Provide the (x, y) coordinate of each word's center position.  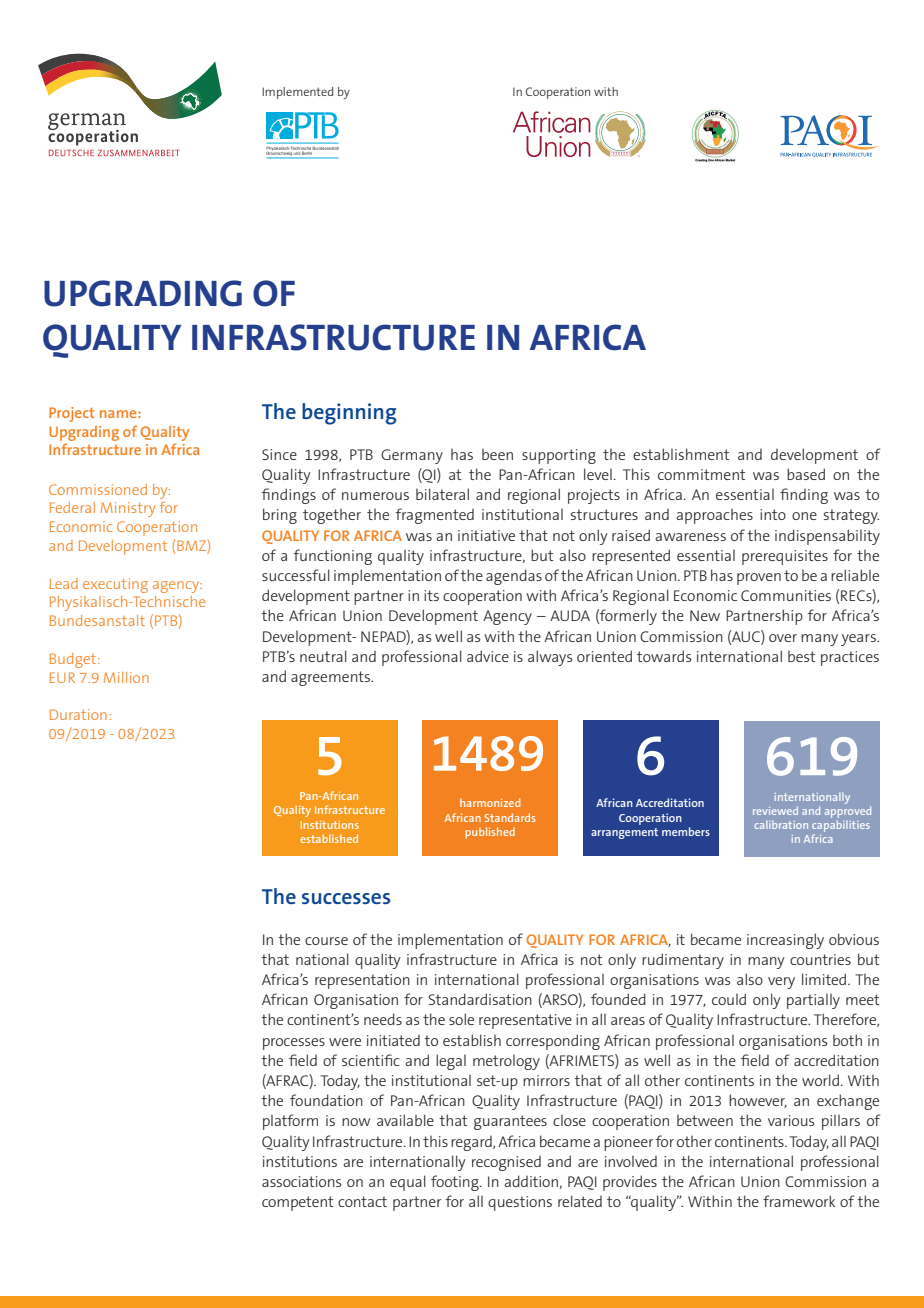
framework (799, 1201)
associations (302, 1181)
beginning (349, 414)
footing (456, 1183)
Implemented (297, 93)
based (806, 474)
